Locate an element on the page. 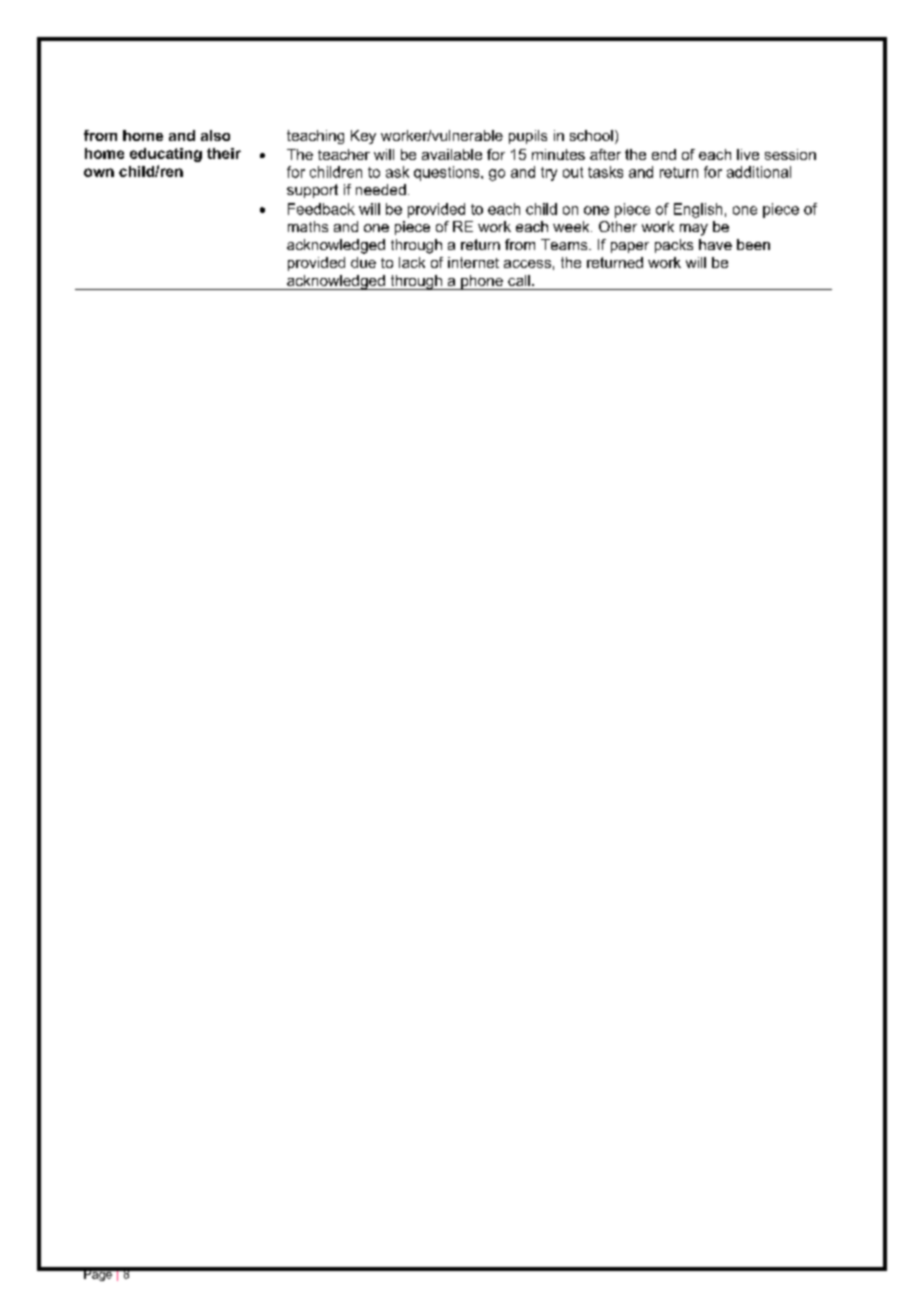 This image has width=924, height=1308. due is located at coordinates (363, 262).
